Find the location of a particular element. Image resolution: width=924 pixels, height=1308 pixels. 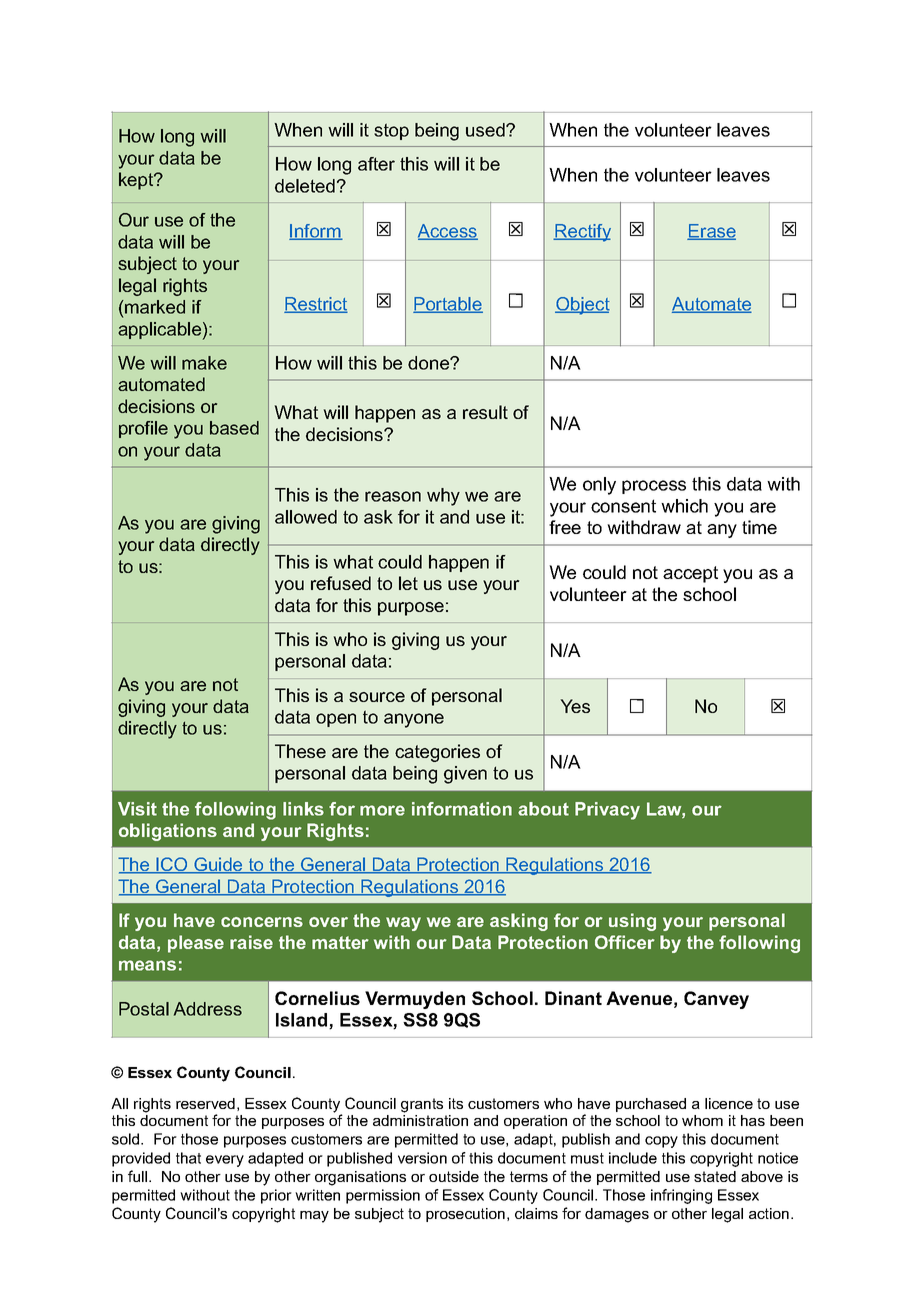

Erase is located at coordinates (711, 232).
